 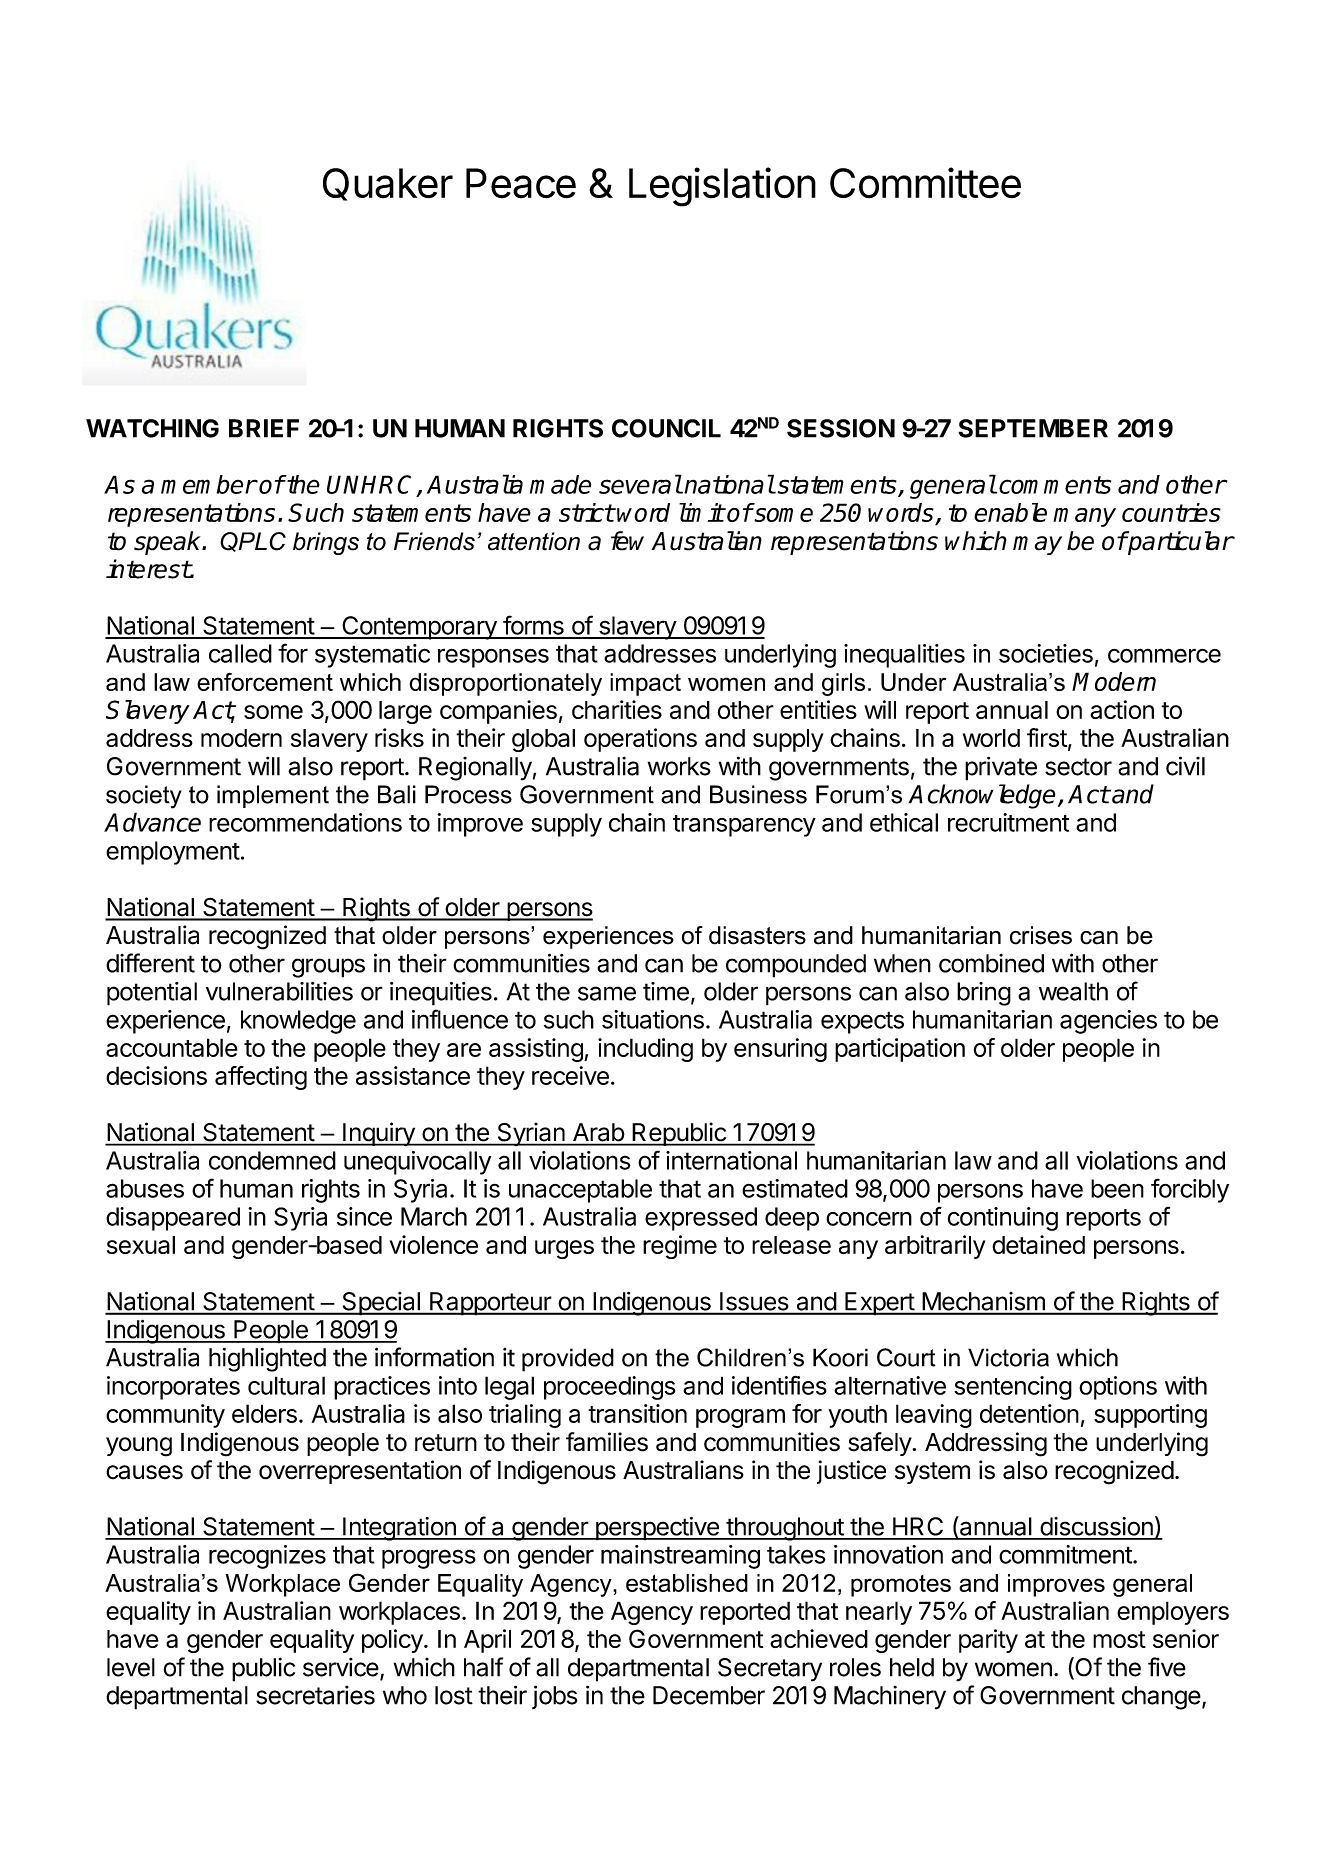 I want to click on secretaries, so click(x=315, y=1695).
